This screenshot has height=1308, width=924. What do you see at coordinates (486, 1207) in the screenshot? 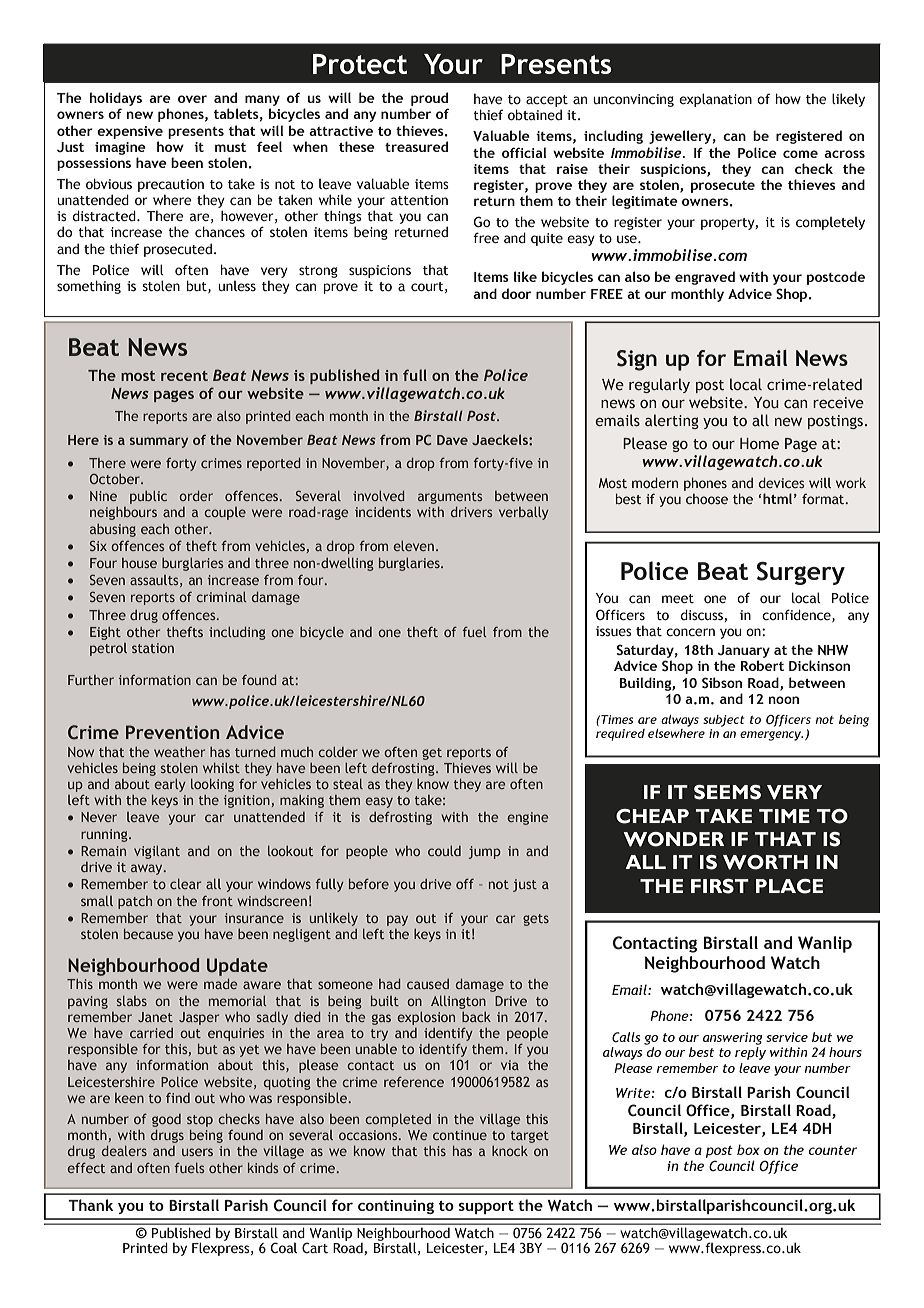
I see `support` at bounding box center [486, 1207].
